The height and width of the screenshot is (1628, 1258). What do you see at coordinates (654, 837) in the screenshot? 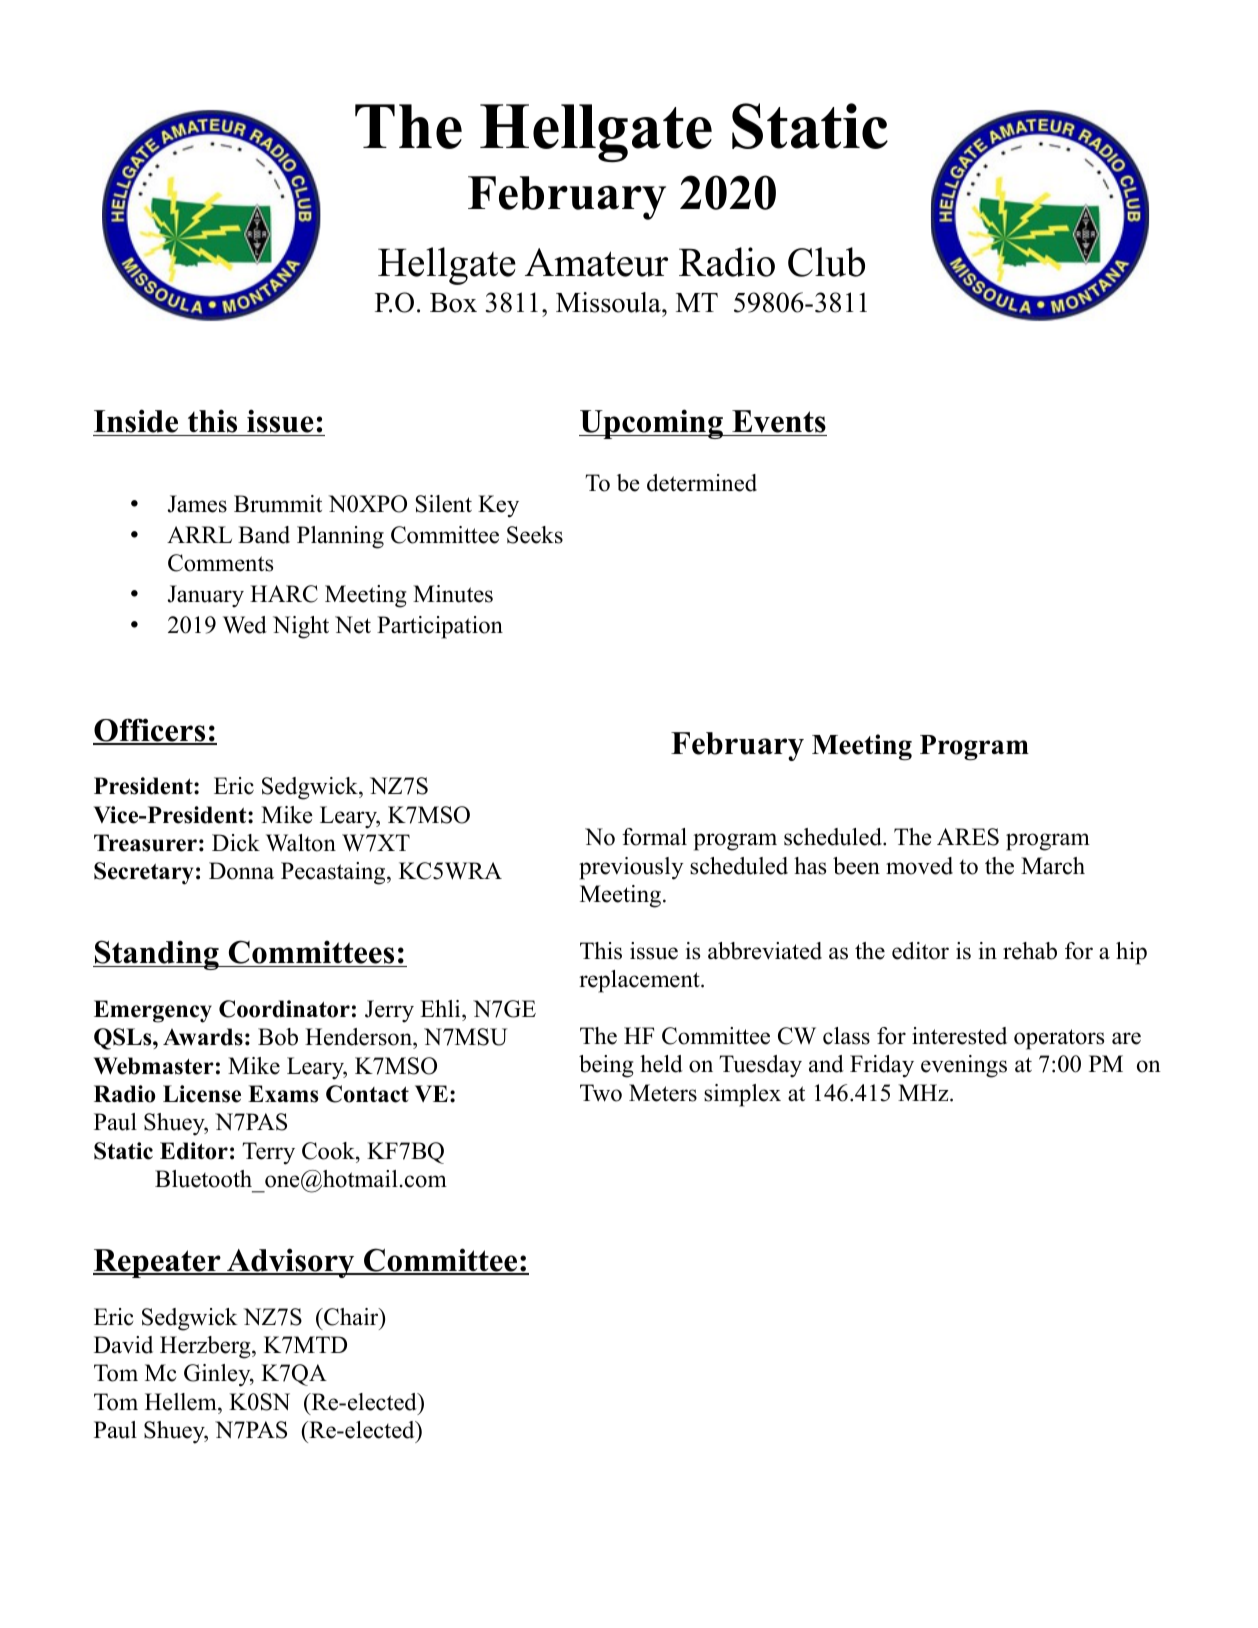
I see `formal` at bounding box center [654, 837].
